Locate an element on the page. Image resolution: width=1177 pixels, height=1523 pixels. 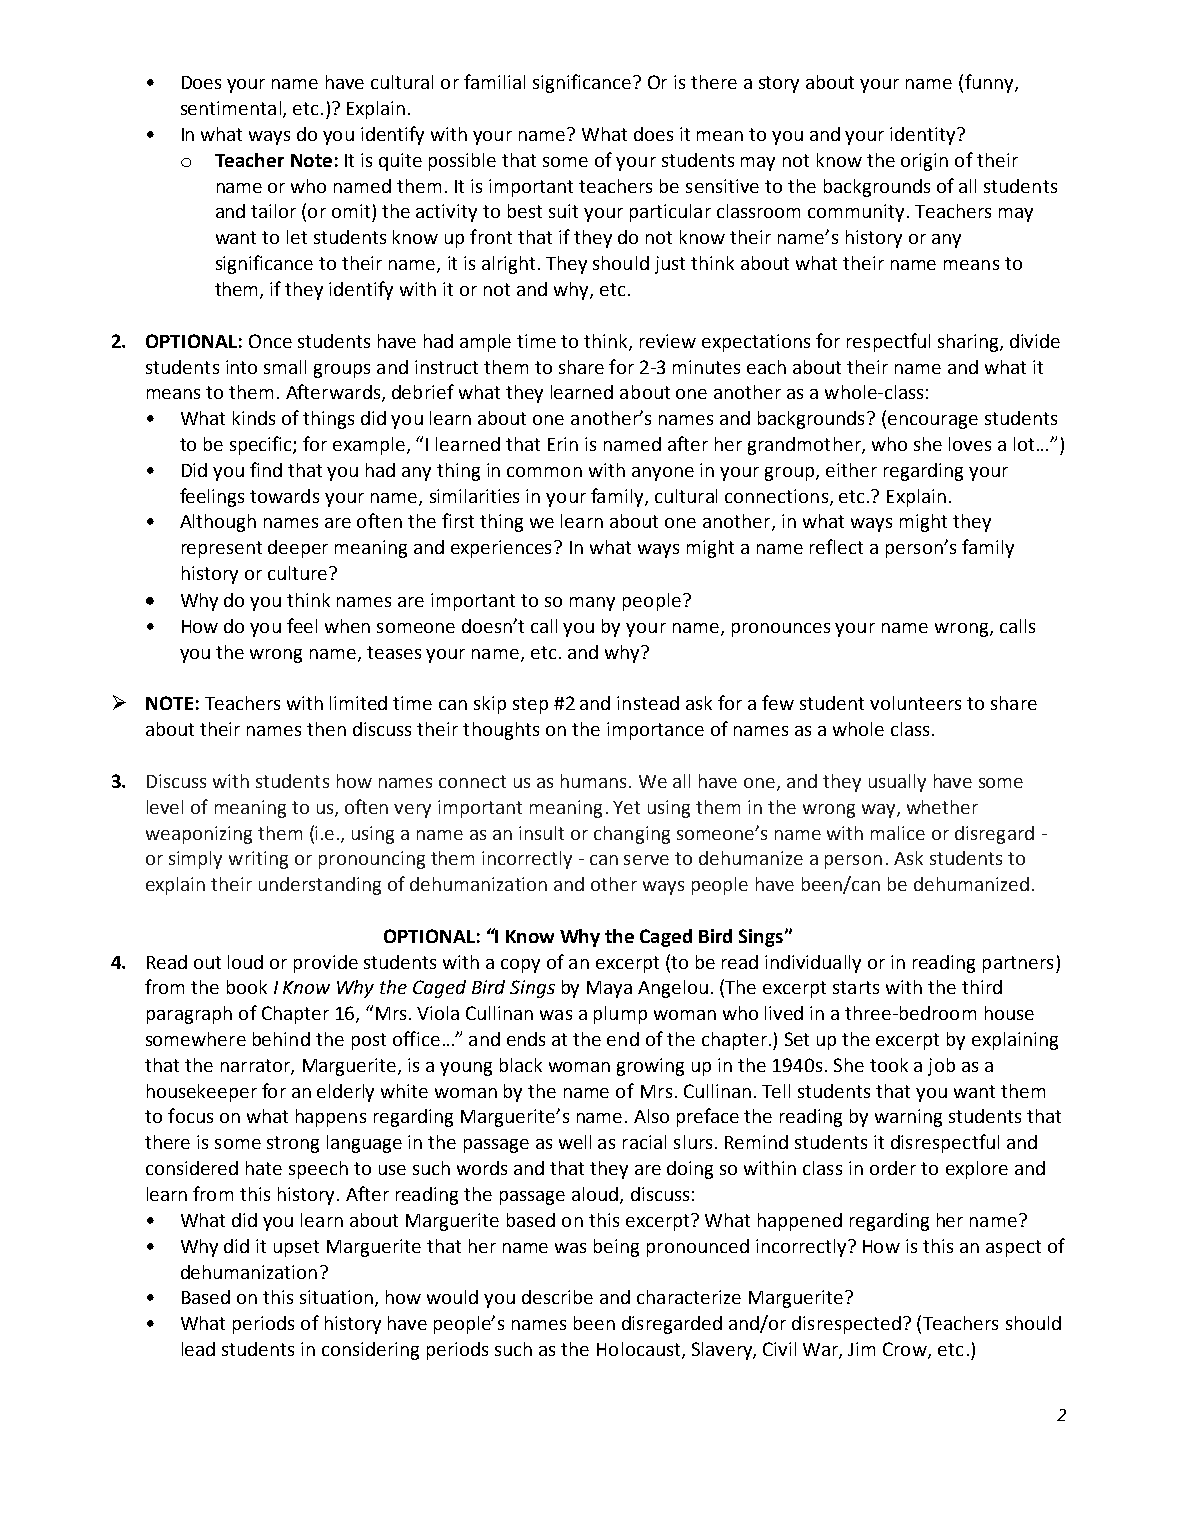
describe is located at coordinates (557, 1297).
